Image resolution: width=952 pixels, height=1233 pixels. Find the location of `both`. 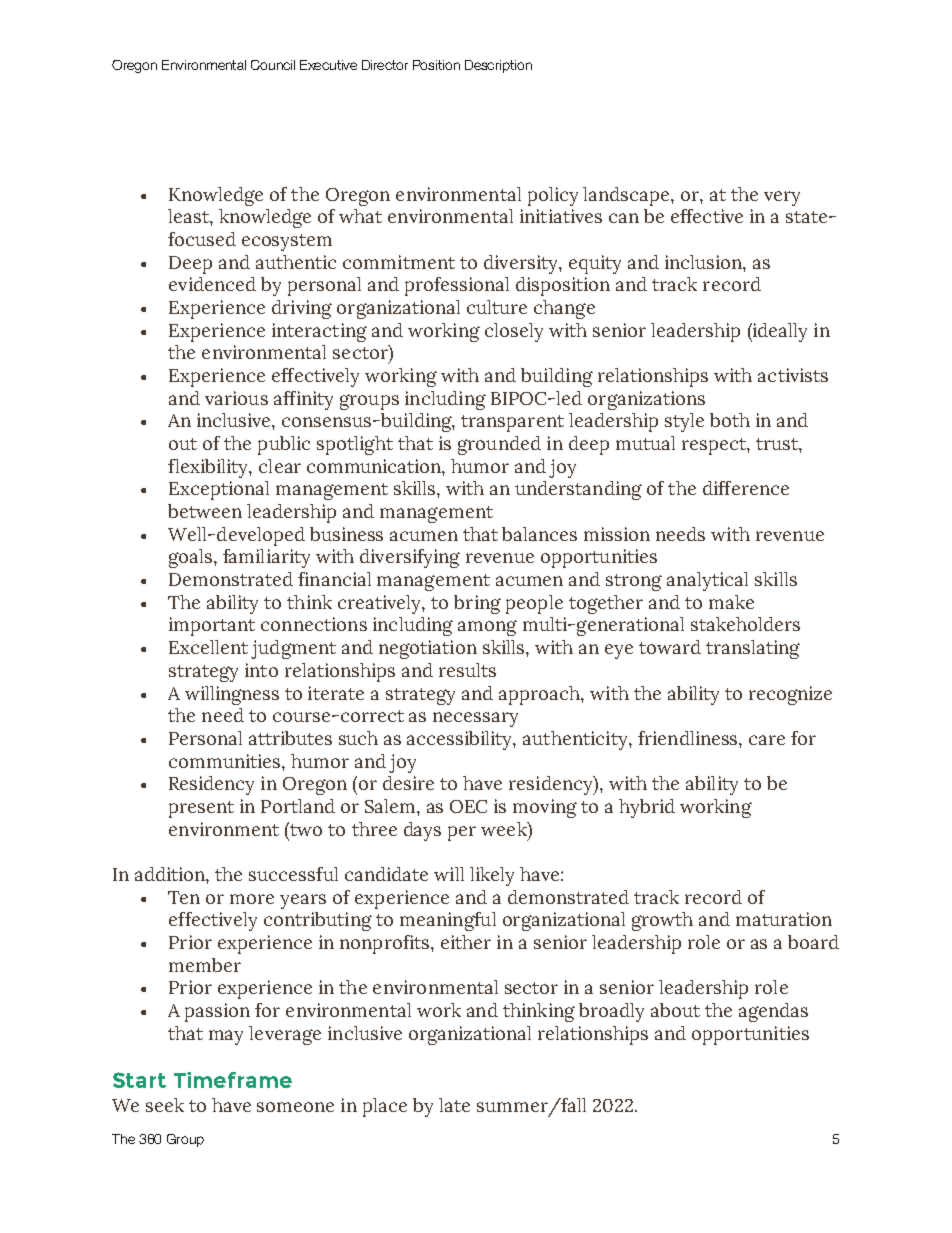

both is located at coordinates (730, 420).
